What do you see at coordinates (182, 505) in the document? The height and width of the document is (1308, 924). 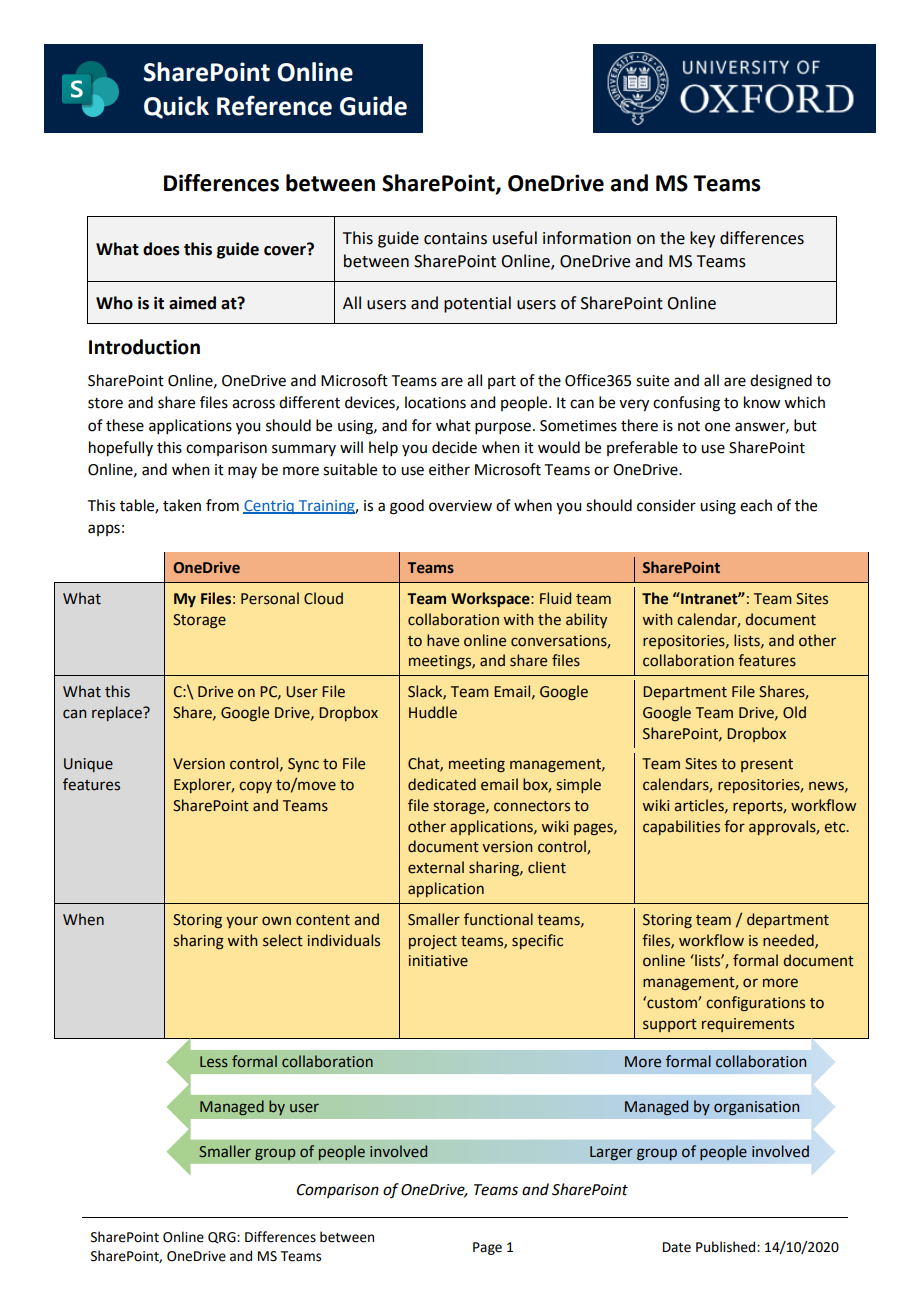 I see `taken` at bounding box center [182, 505].
